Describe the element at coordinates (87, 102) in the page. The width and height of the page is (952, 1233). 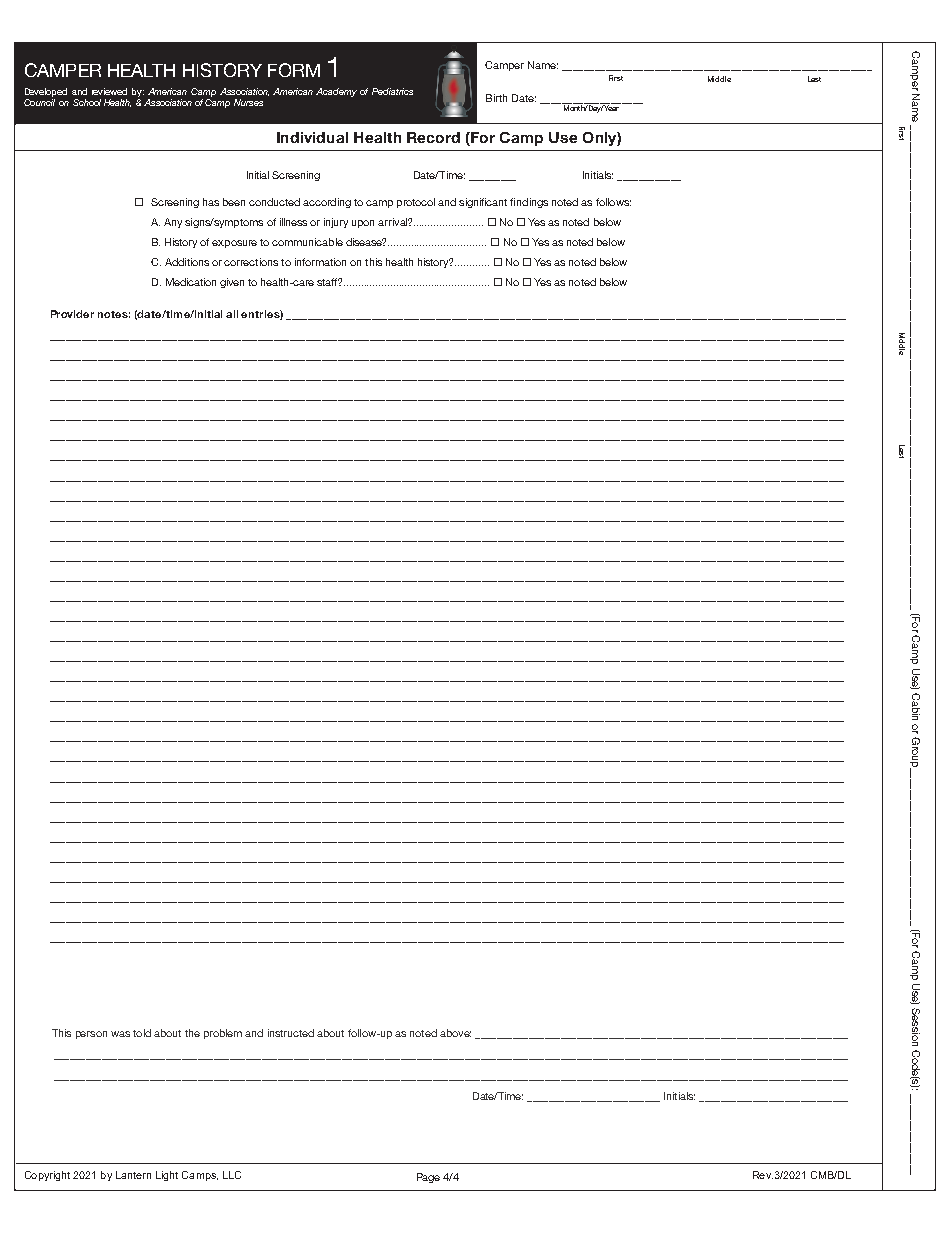
I see `School` at that location.
